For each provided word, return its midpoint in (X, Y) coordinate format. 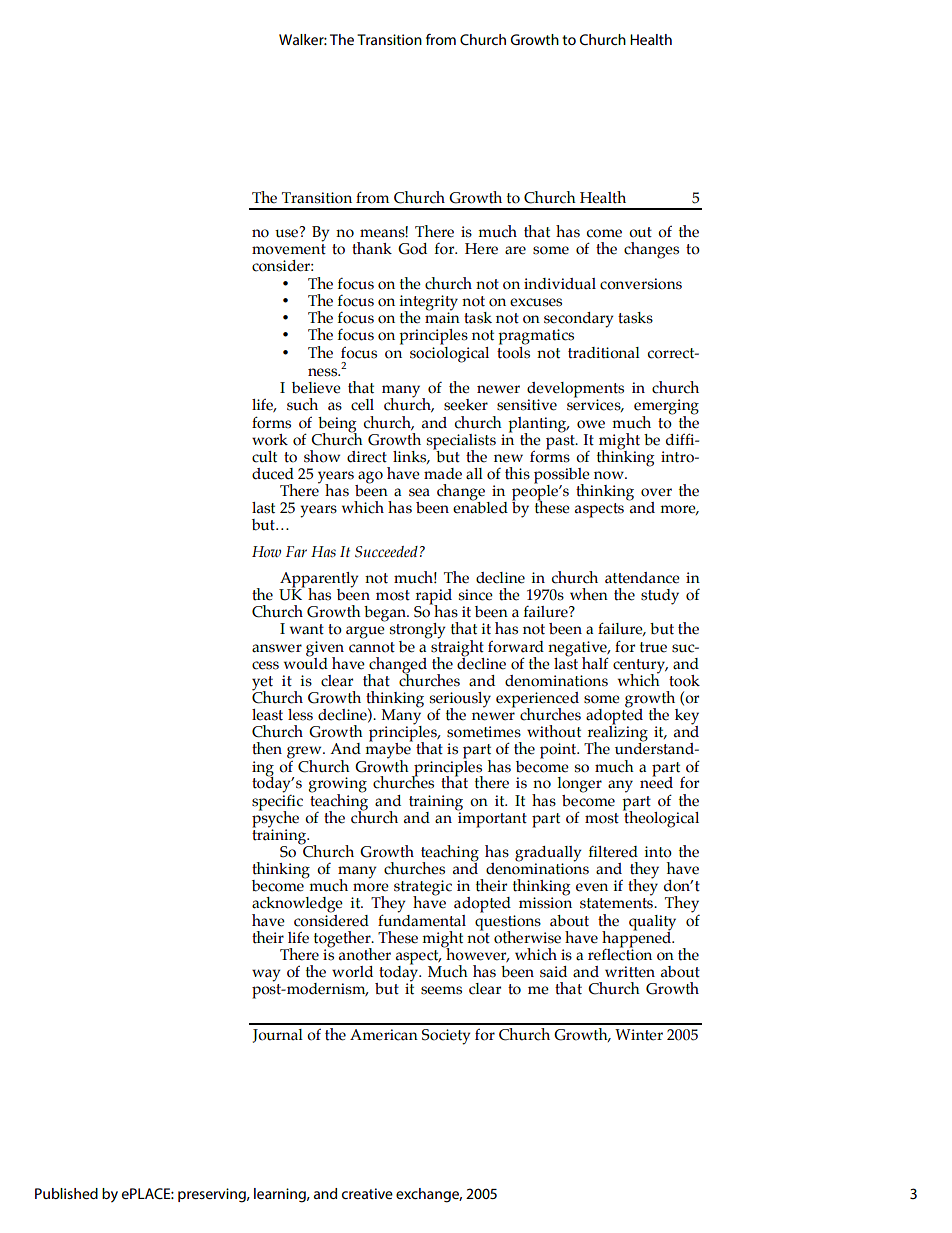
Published (66, 1193)
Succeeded (386, 552)
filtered (613, 852)
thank (372, 248)
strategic (423, 889)
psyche (275, 819)
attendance (642, 578)
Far (296, 551)
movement (289, 249)
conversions (641, 284)
